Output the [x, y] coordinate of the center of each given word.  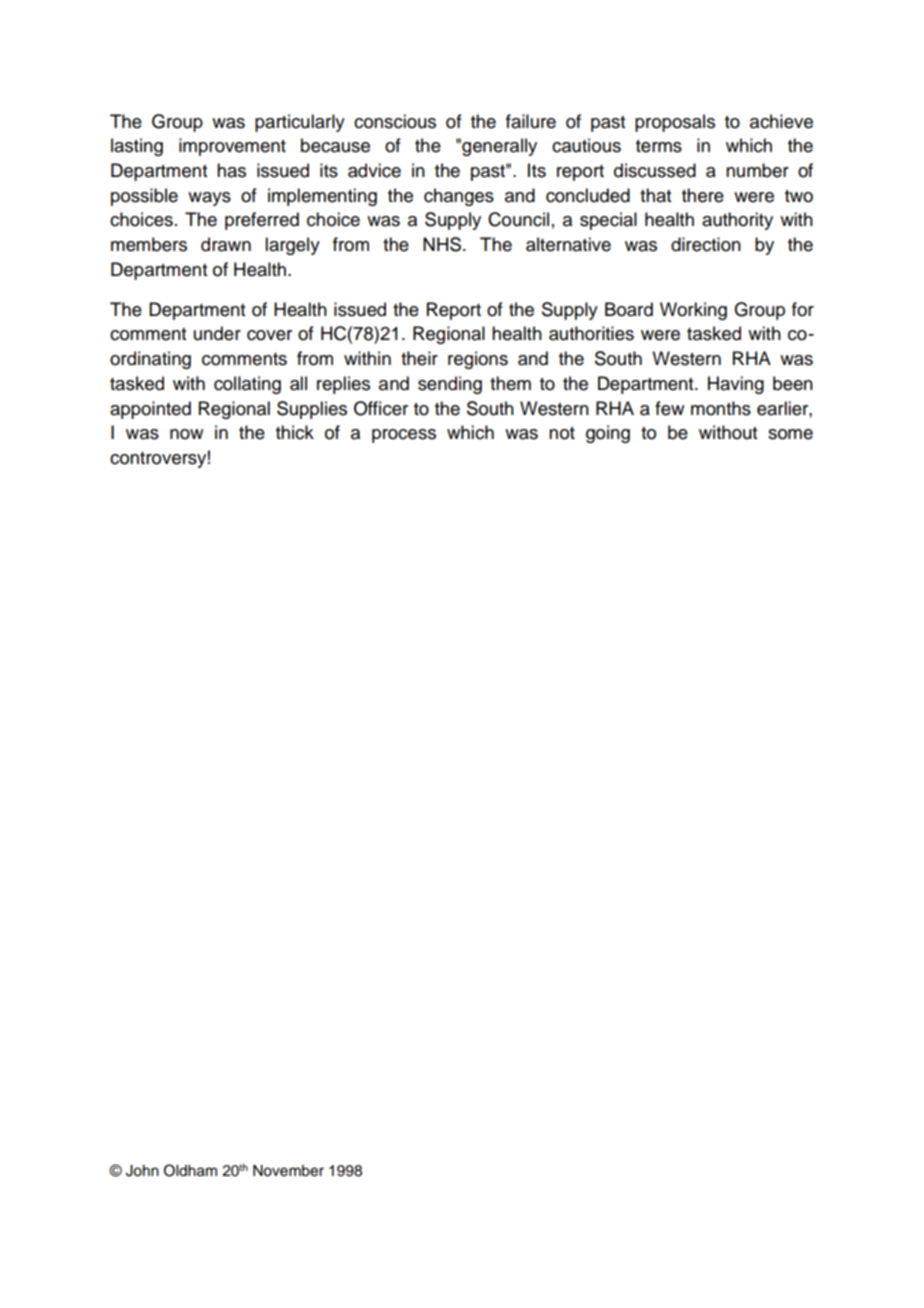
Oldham [190, 1170]
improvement [232, 147]
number [757, 170]
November [288, 1171]
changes [459, 197]
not [562, 433]
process [404, 436]
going [608, 434]
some [790, 434]
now [186, 434]
